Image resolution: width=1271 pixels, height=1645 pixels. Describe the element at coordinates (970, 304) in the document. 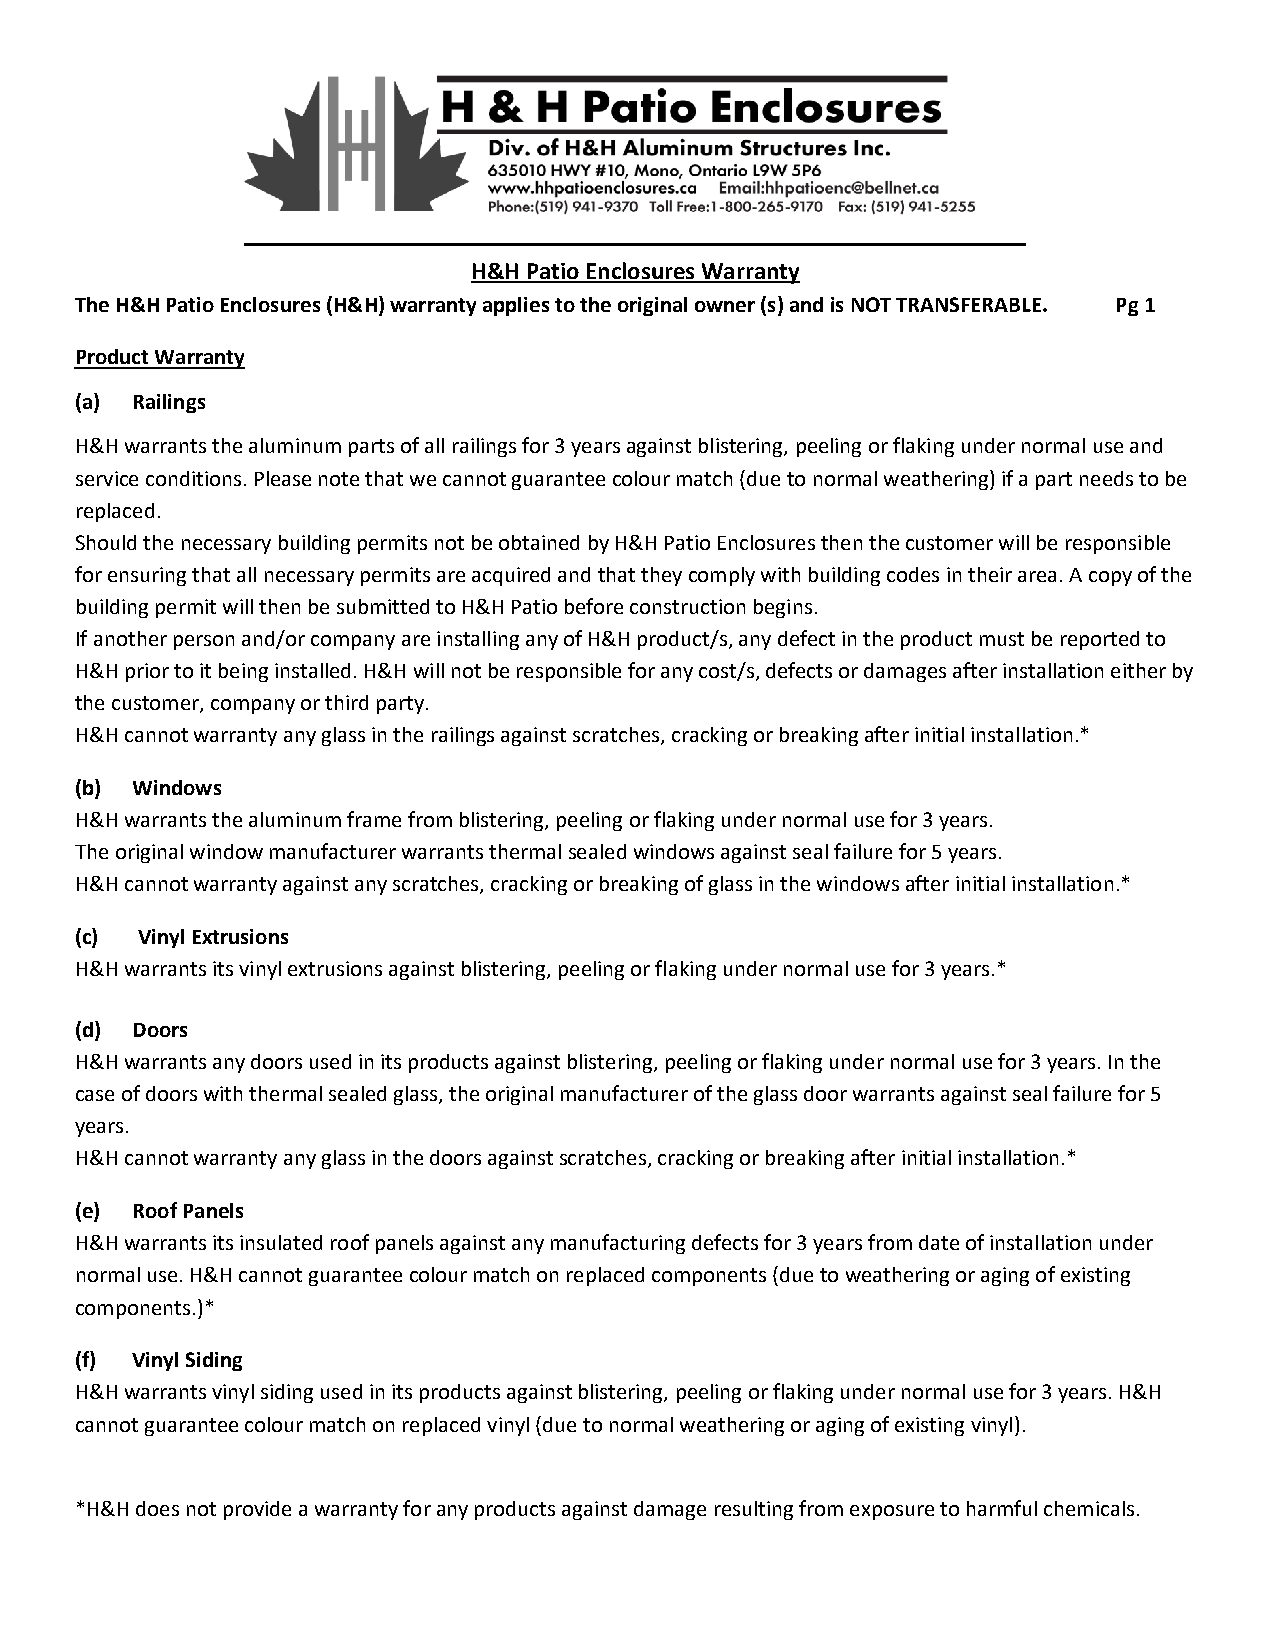

I see `TRANSFERABLE` at that location.
